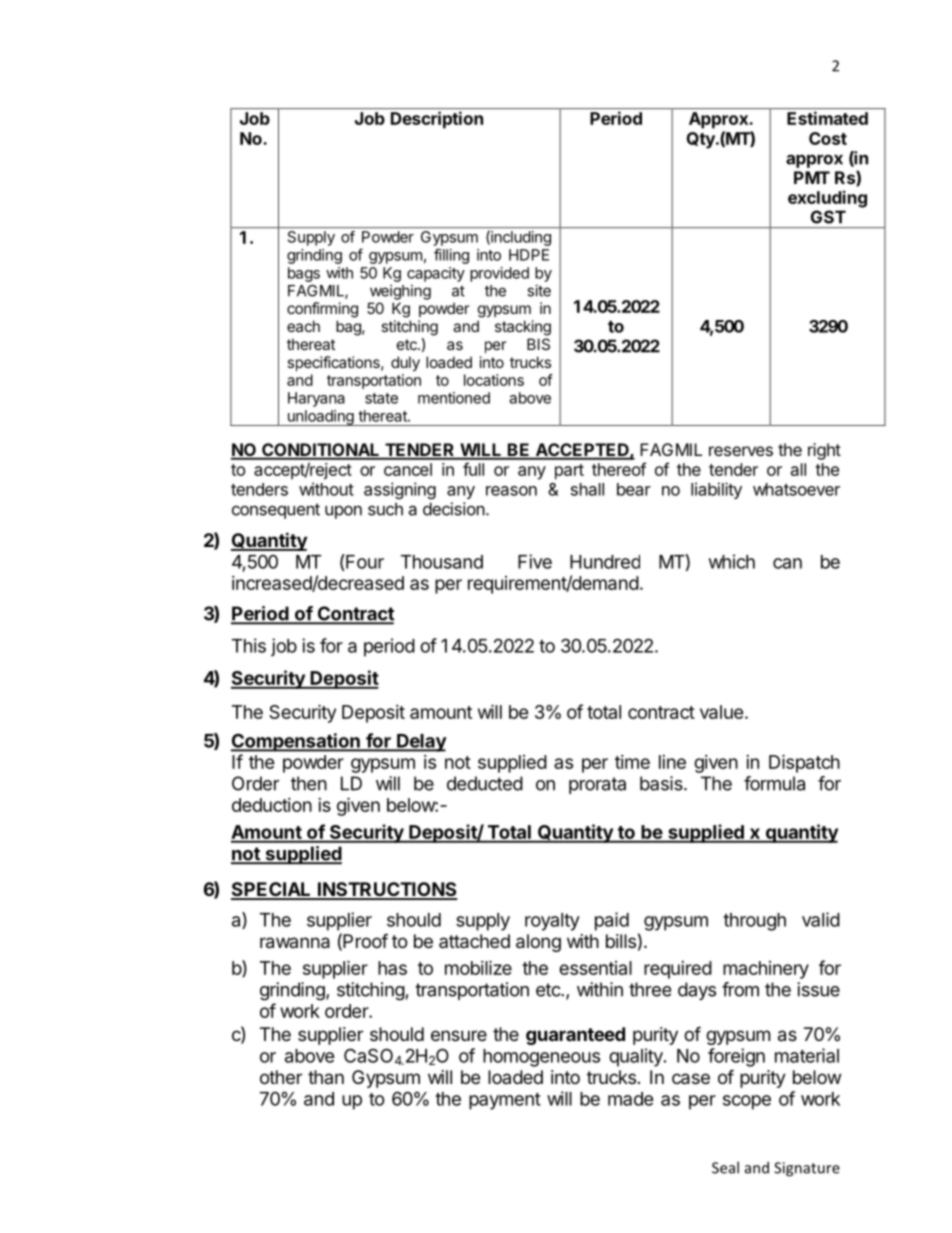 The height and width of the screenshot is (1233, 952). What do you see at coordinates (326, 1077) in the screenshot?
I see `than` at bounding box center [326, 1077].
